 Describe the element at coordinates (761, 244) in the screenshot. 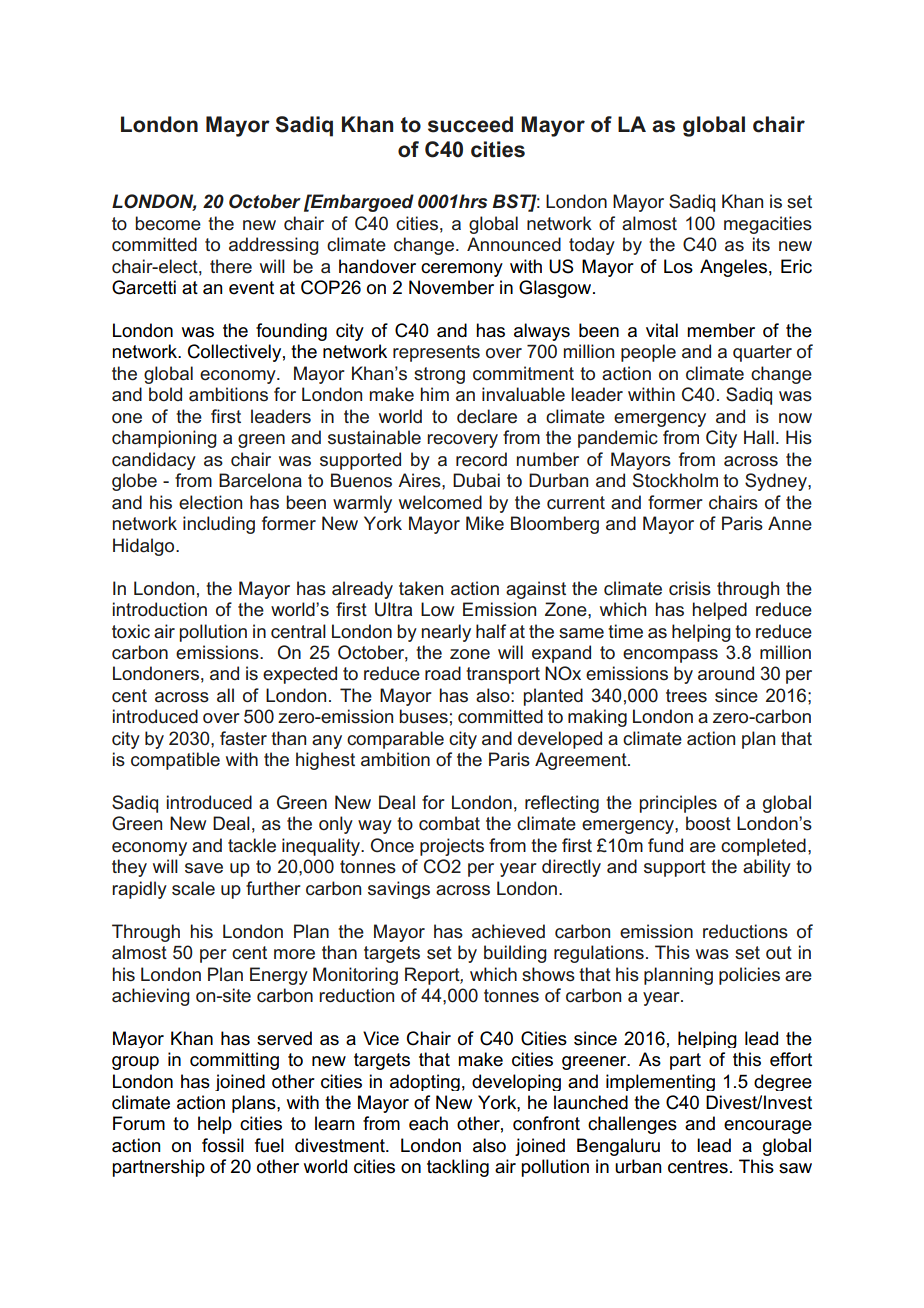

I see `its` at that location.
